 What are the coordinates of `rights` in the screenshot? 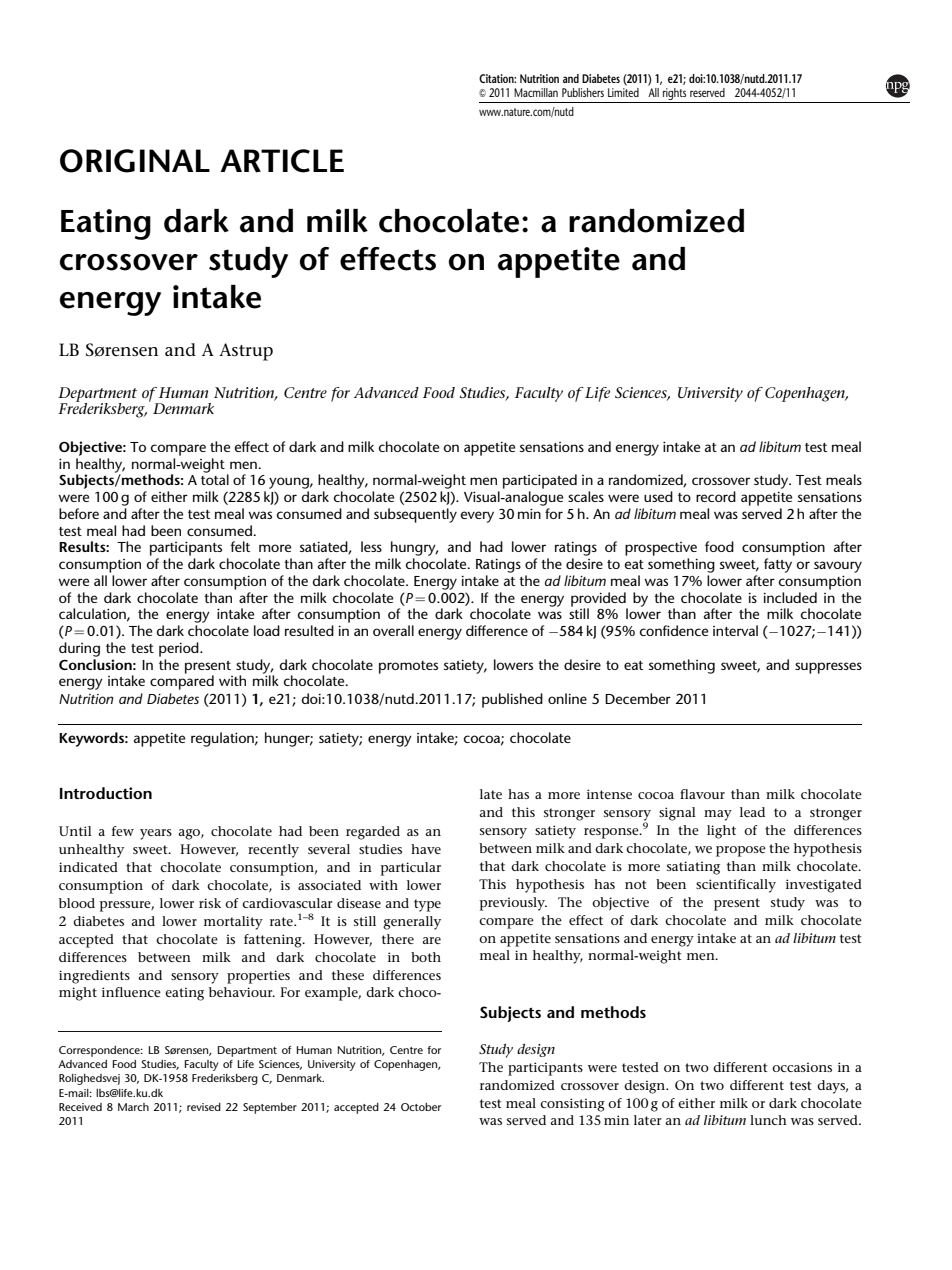 It's located at (675, 95).
